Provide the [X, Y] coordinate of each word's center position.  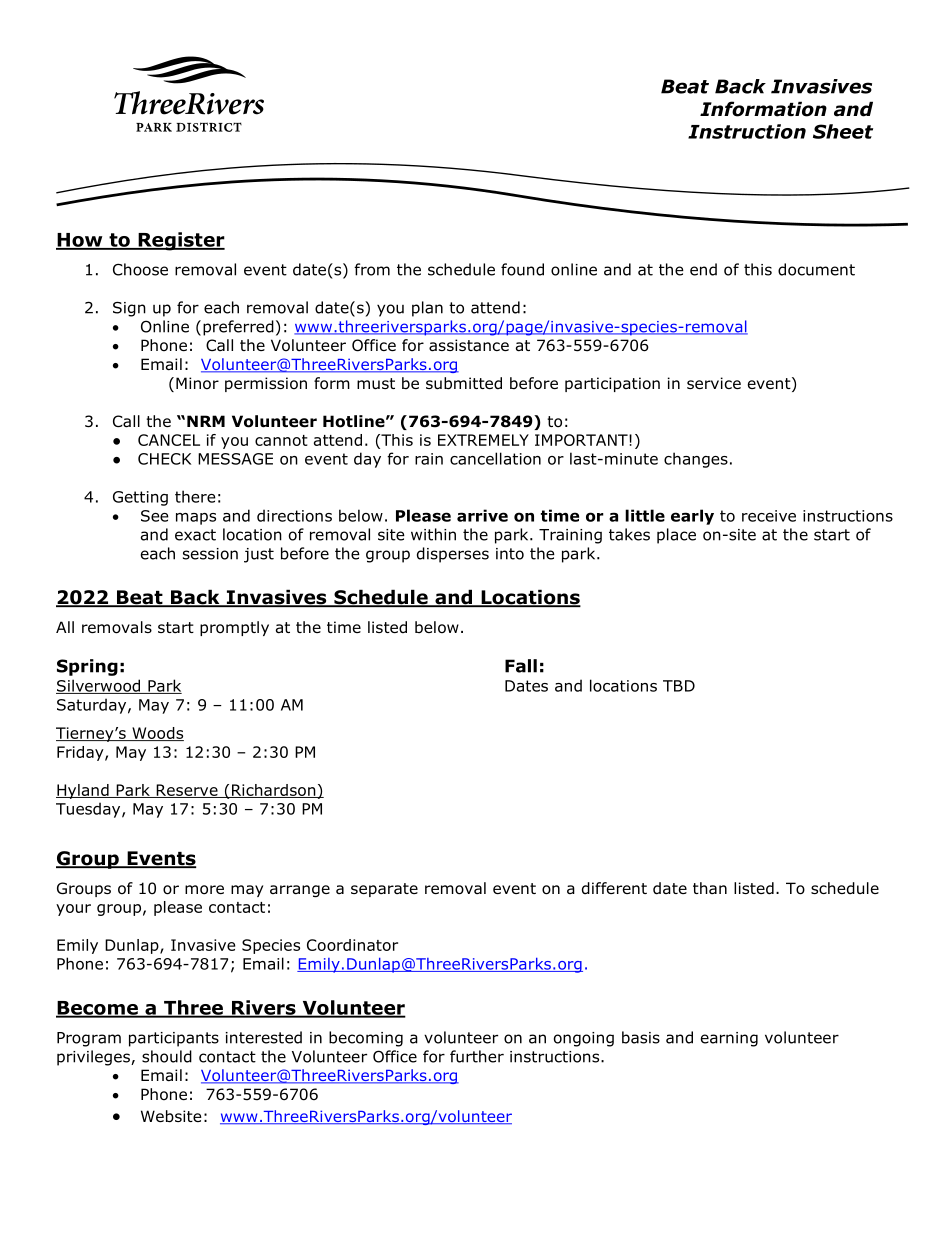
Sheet [843, 131]
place [676, 536]
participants [174, 1039]
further [477, 1056]
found [522, 269]
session [210, 554]
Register [180, 241]
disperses [453, 555]
